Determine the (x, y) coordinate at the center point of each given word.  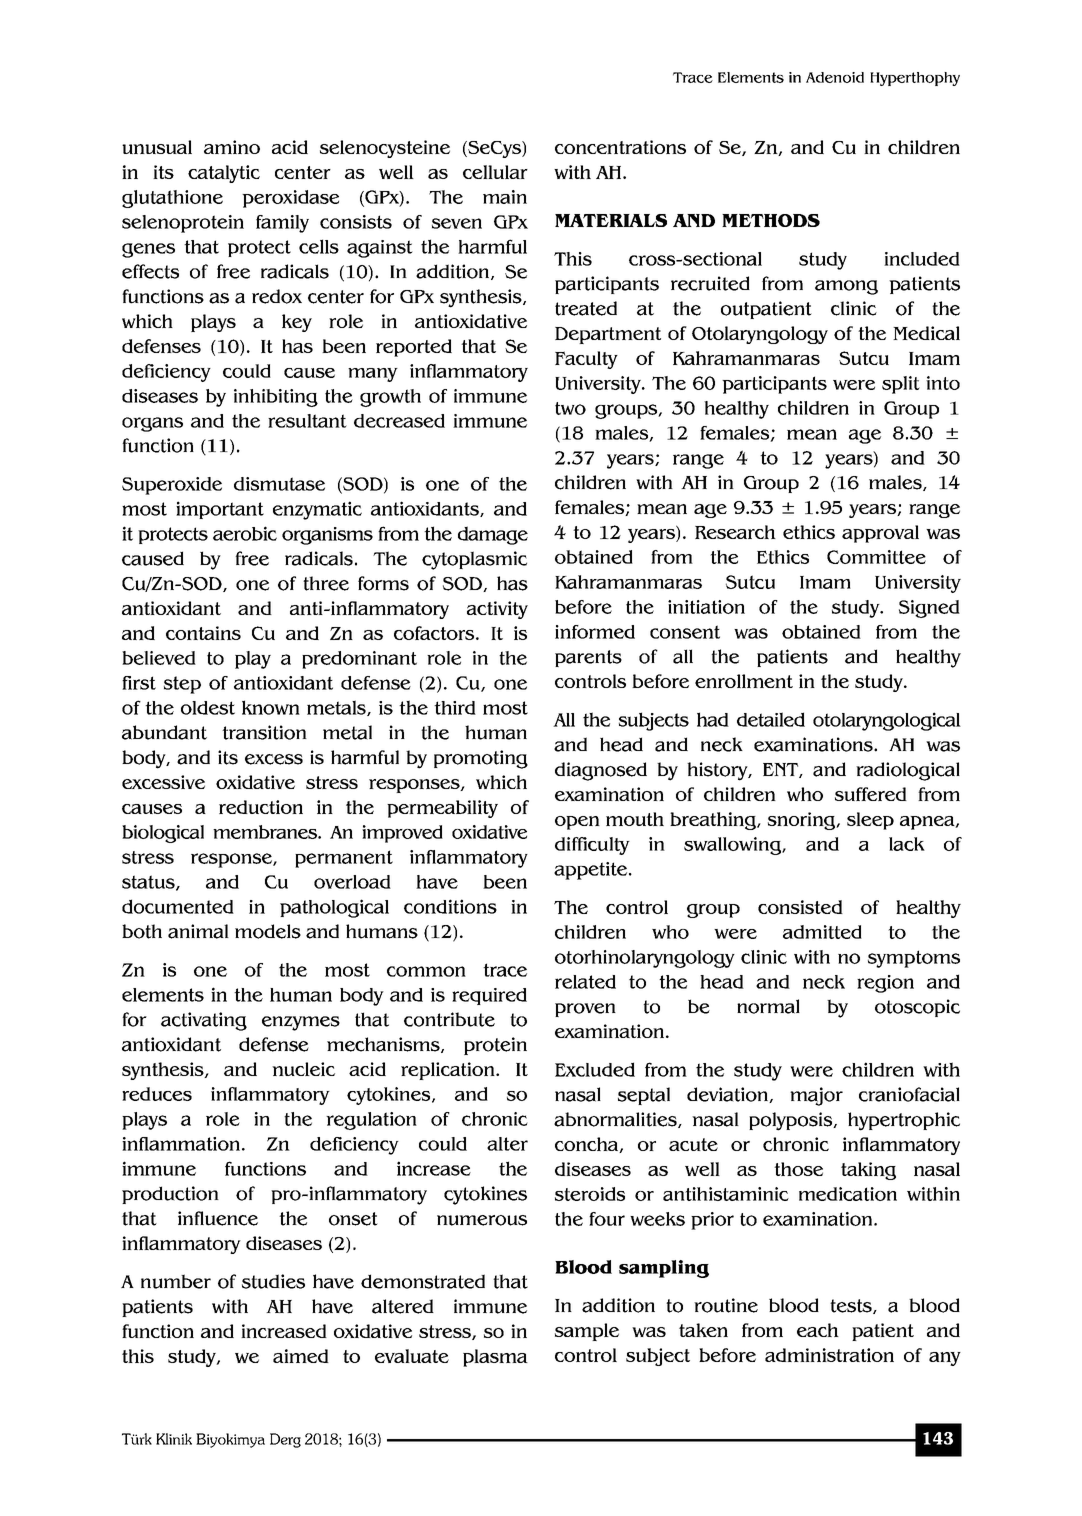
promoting (481, 759)
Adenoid (835, 77)
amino (232, 147)
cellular (495, 172)
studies (273, 1281)
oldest (208, 708)
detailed (771, 719)
